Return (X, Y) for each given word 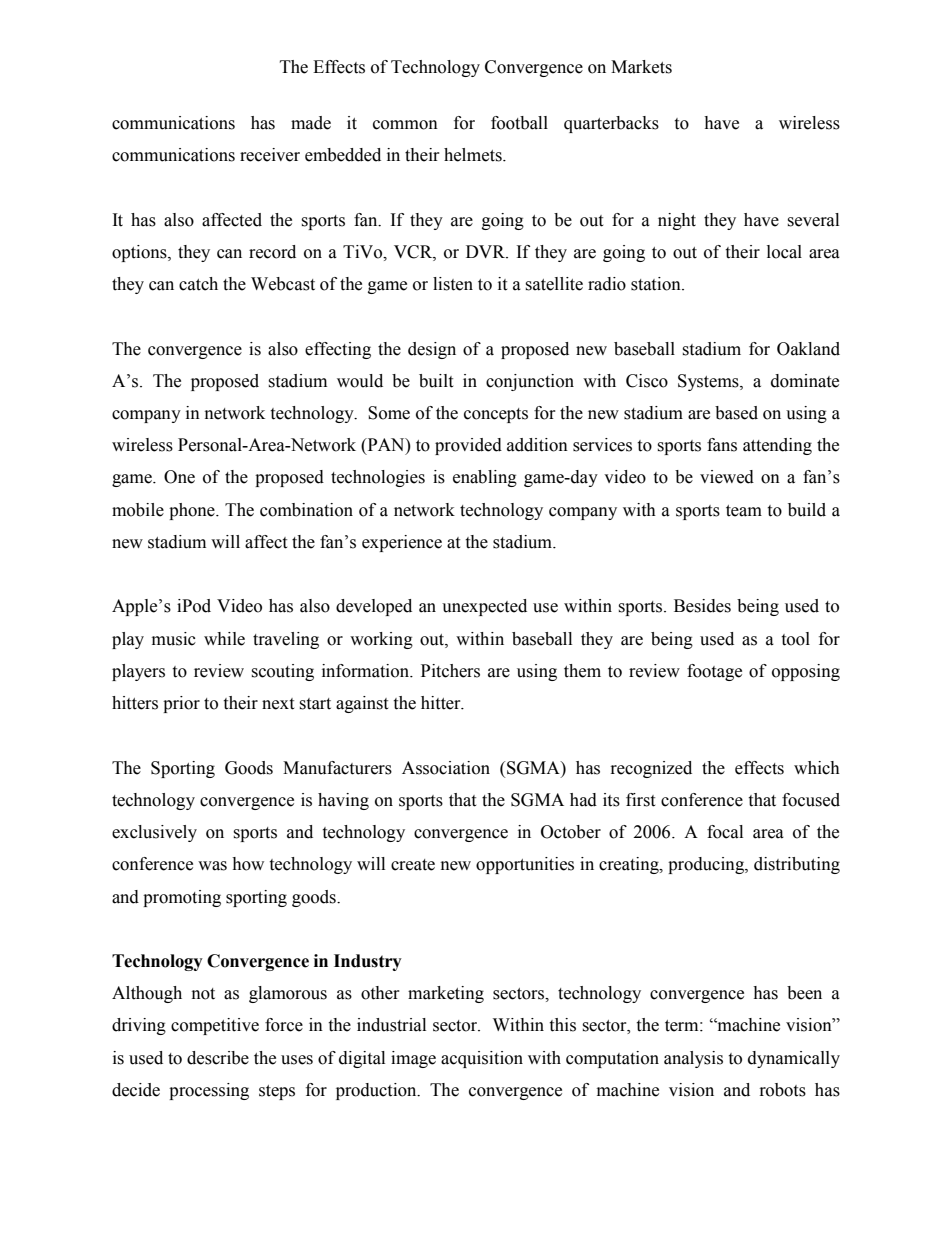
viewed (727, 477)
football (519, 123)
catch (198, 284)
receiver (270, 155)
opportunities (525, 865)
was (212, 866)
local (784, 252)
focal (725, 832)
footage (714, 672)
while (224, 639)
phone (193, 511)
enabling (485, 478)
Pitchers (450, 671)
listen (453, 284)
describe (218, 1058)
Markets (641, 67)
